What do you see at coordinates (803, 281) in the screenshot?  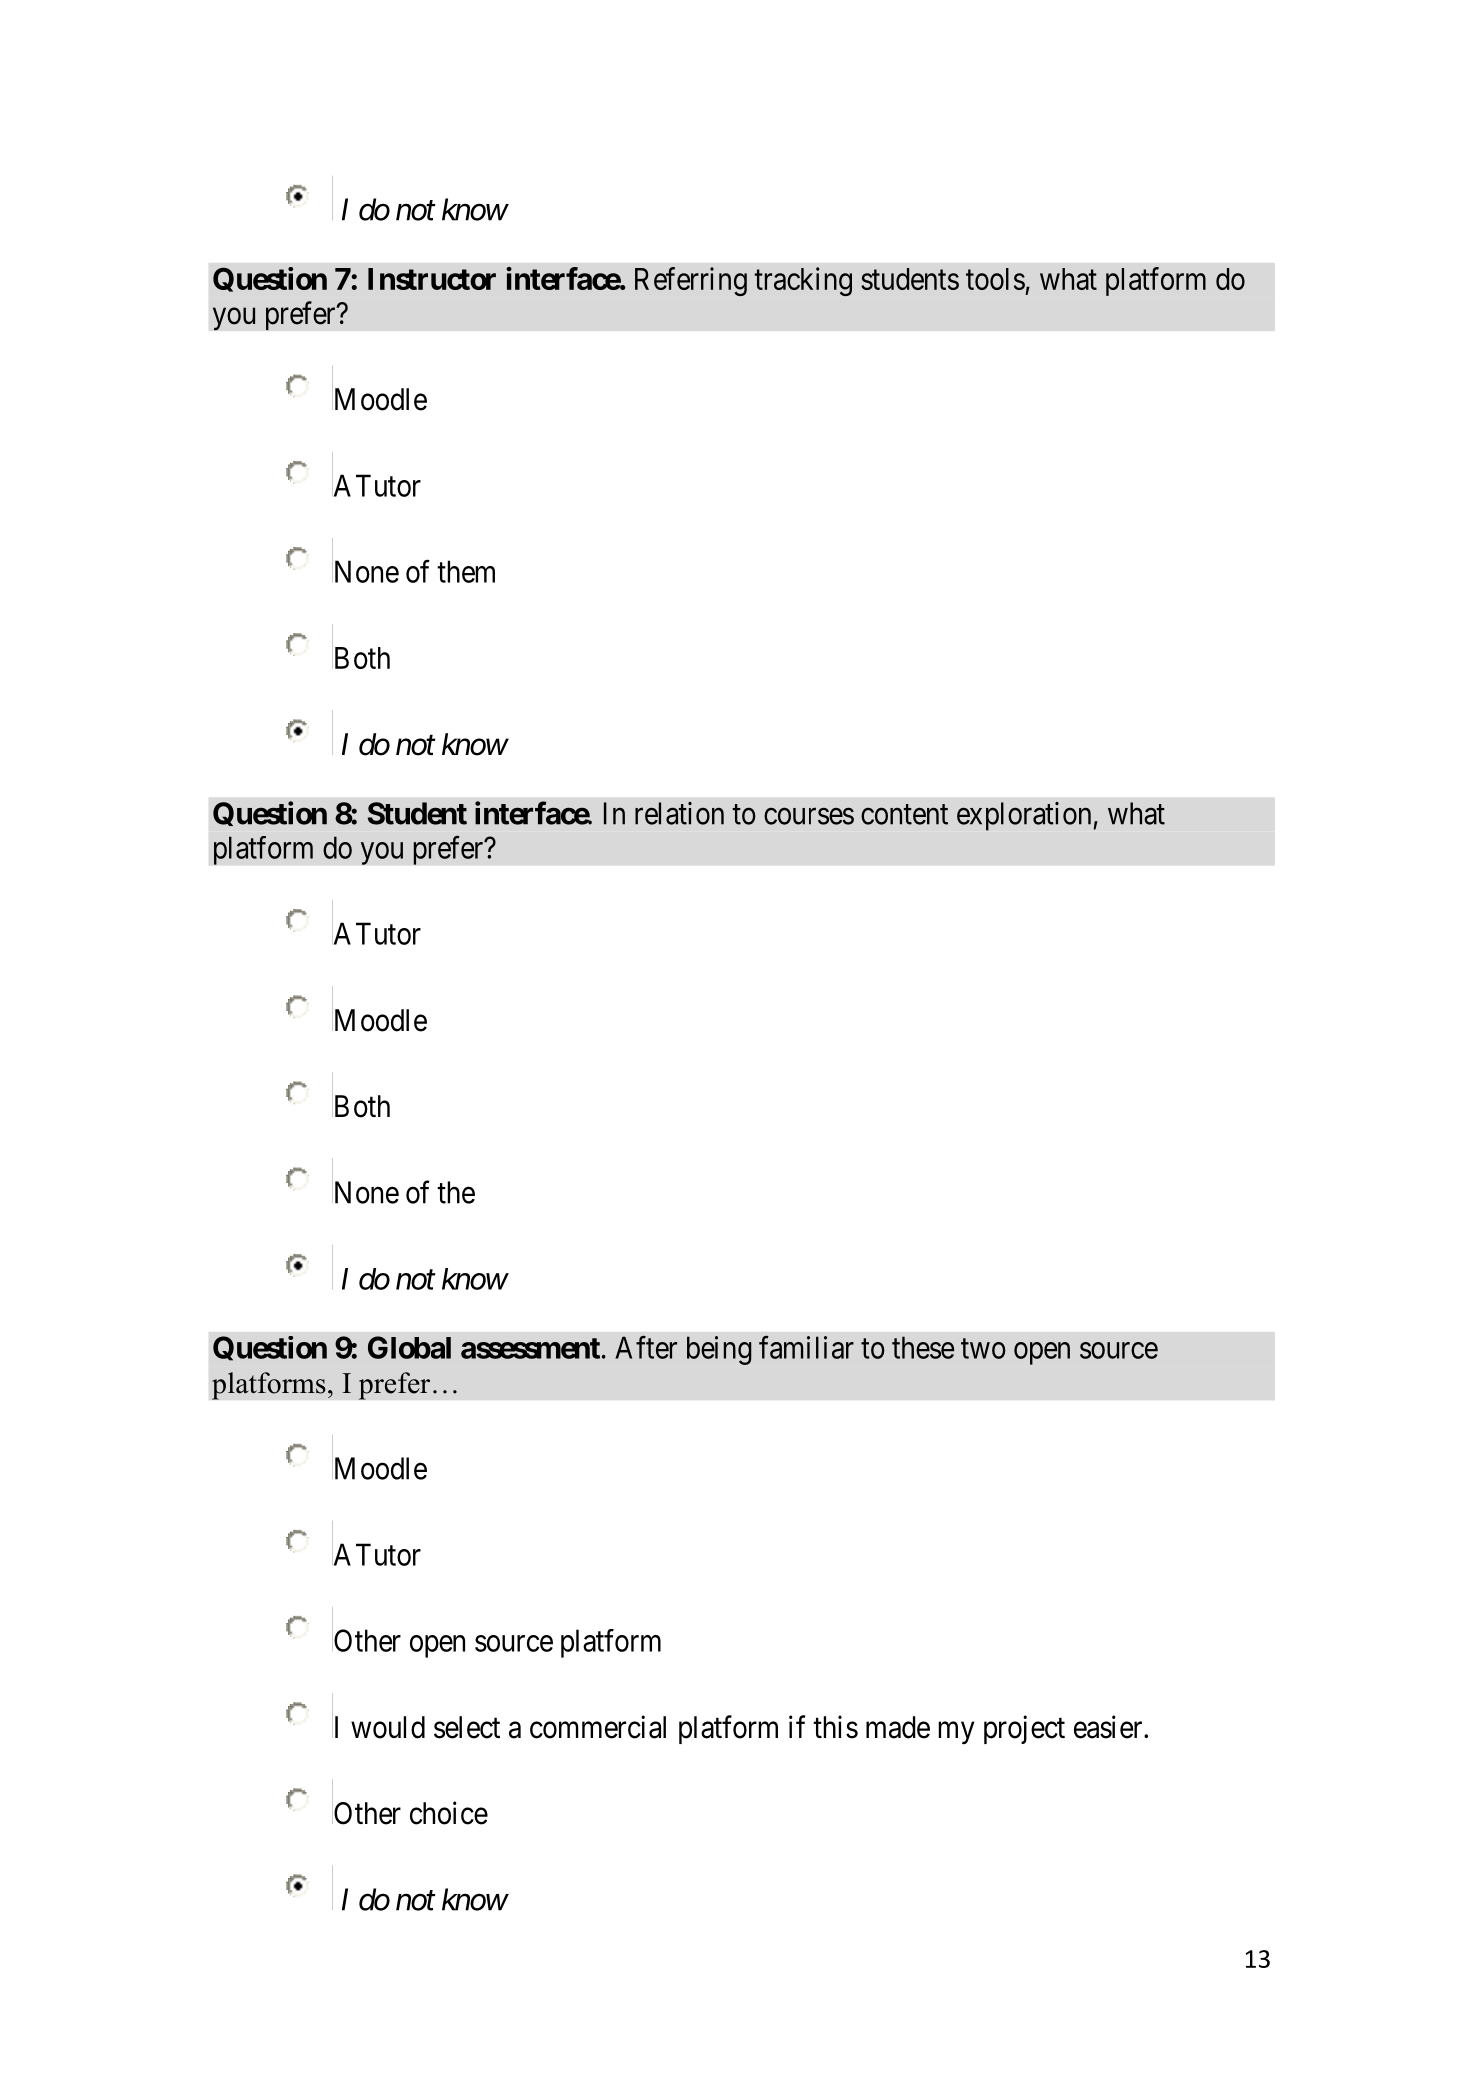 I see `tracking` at bounding box center [803, 281].
